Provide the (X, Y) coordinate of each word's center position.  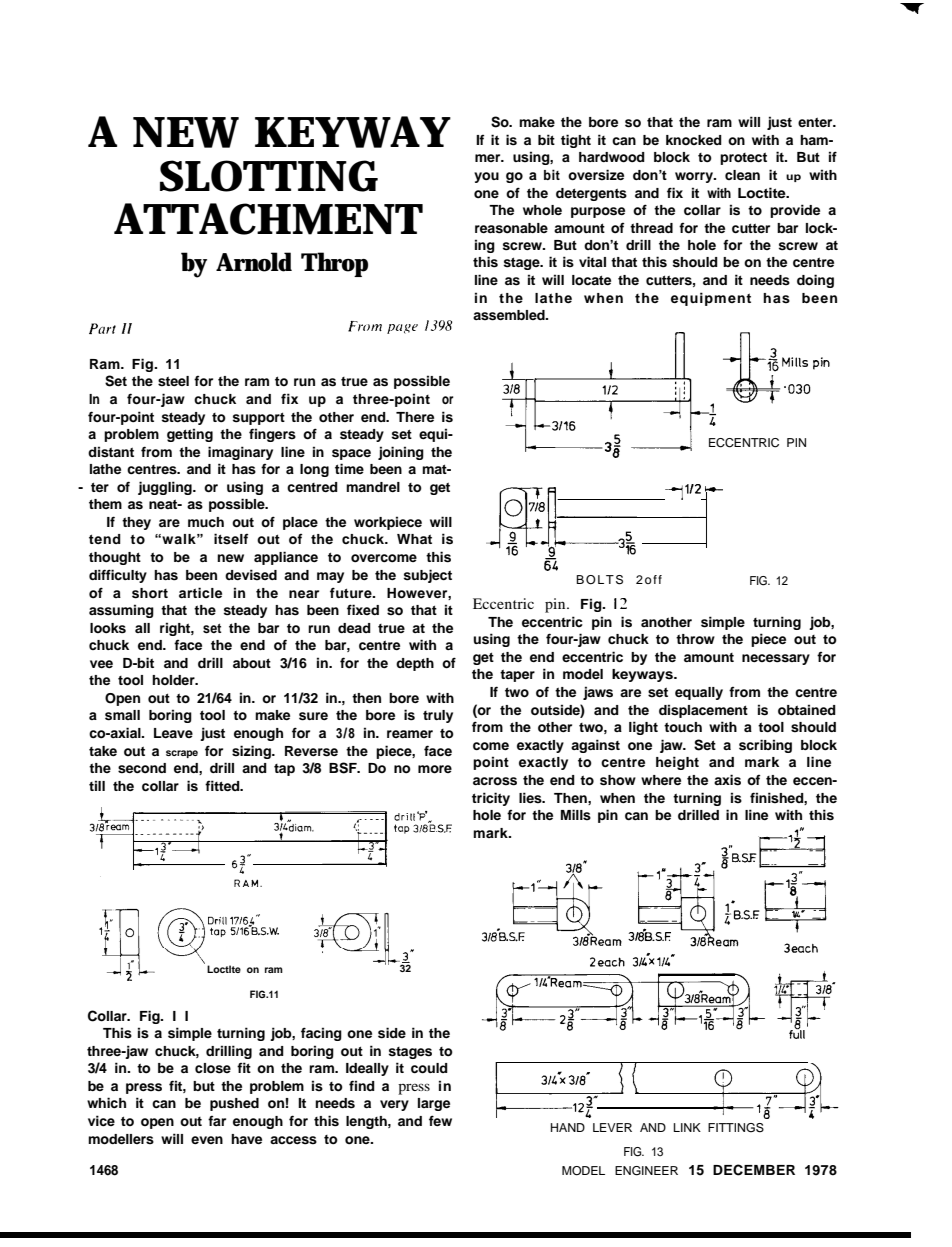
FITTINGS (736, 1128)
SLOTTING (269, 176)
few (440, 1120)
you (486, 177)
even (207, 1140)
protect (743, 158)
